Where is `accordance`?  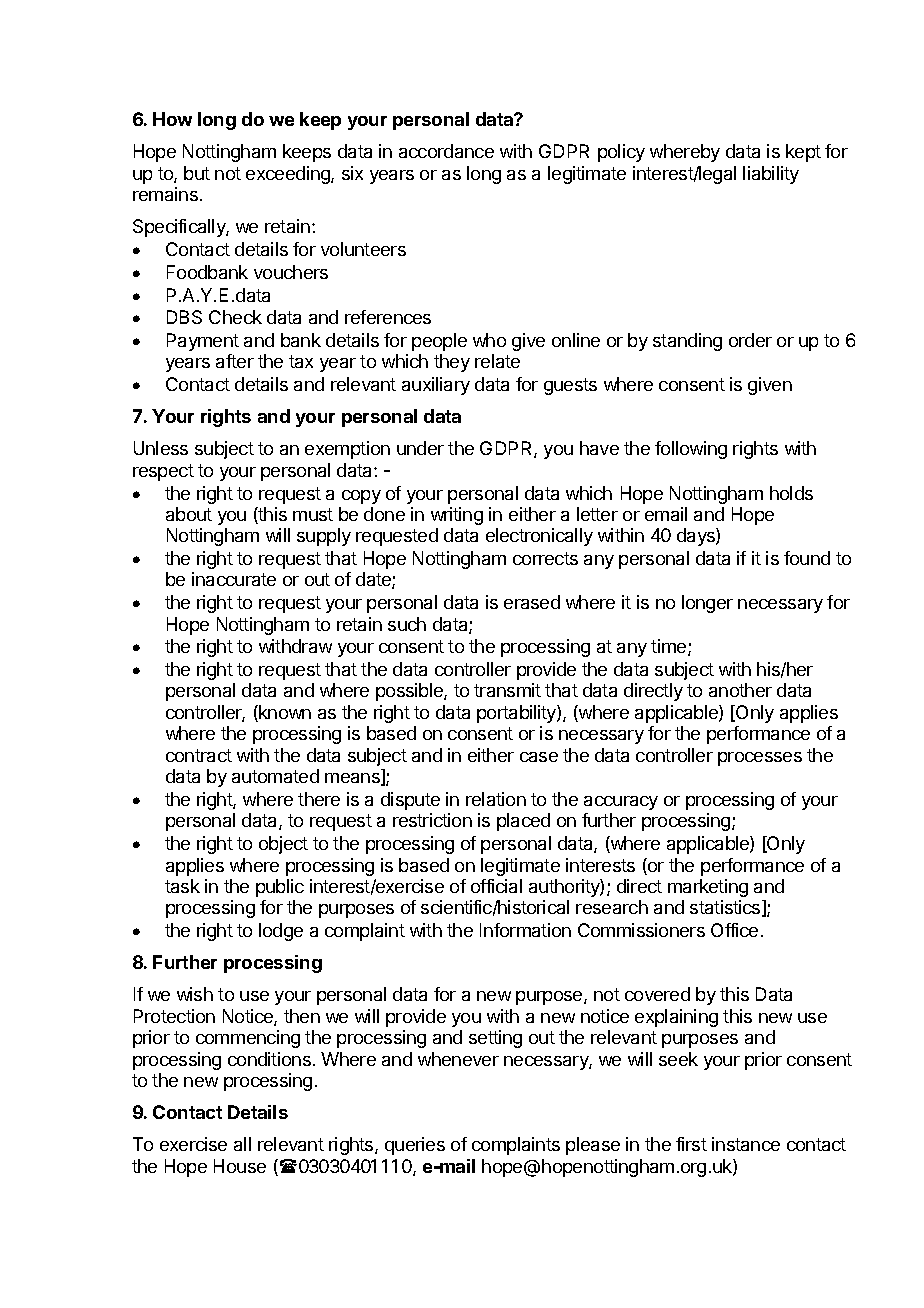 accordance is located at coordinates (446, 151).
